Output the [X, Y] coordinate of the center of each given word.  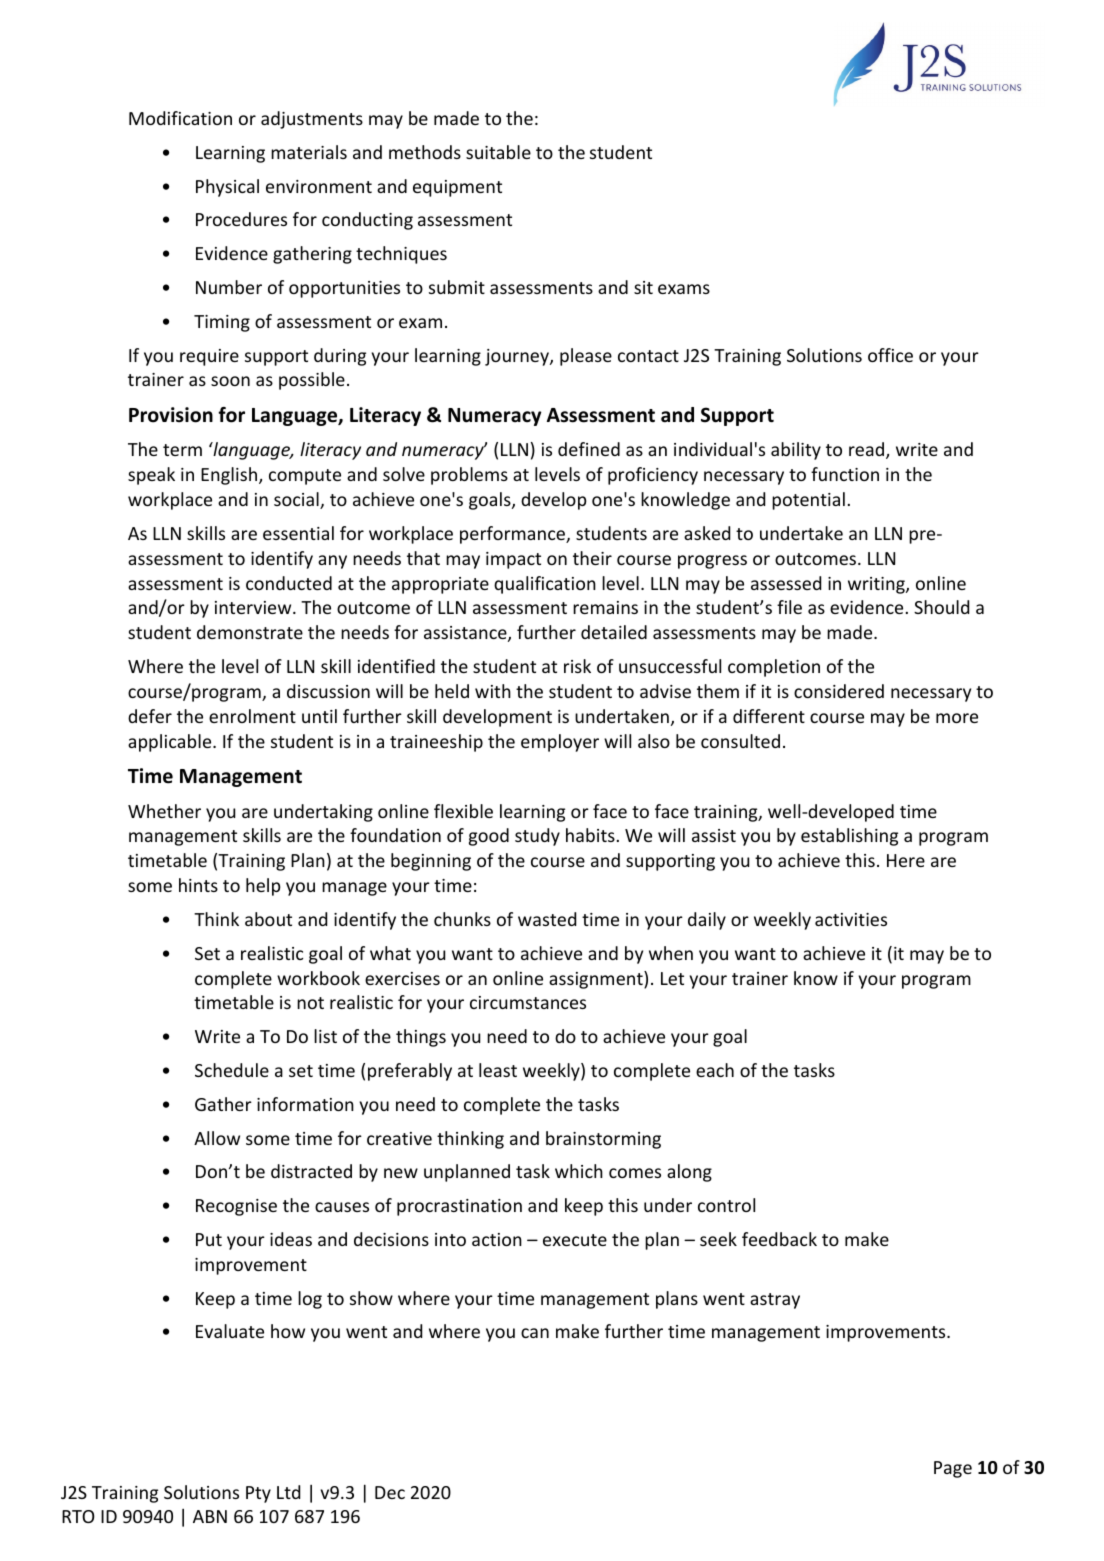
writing [877, 585]
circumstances [528, 1002]
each [715, 1070]
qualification [545, 585]
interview [254, 607]
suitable [498, 152]
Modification [180, 118]
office [890, 355]
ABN [210, 1516]
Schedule [232, 1070]
